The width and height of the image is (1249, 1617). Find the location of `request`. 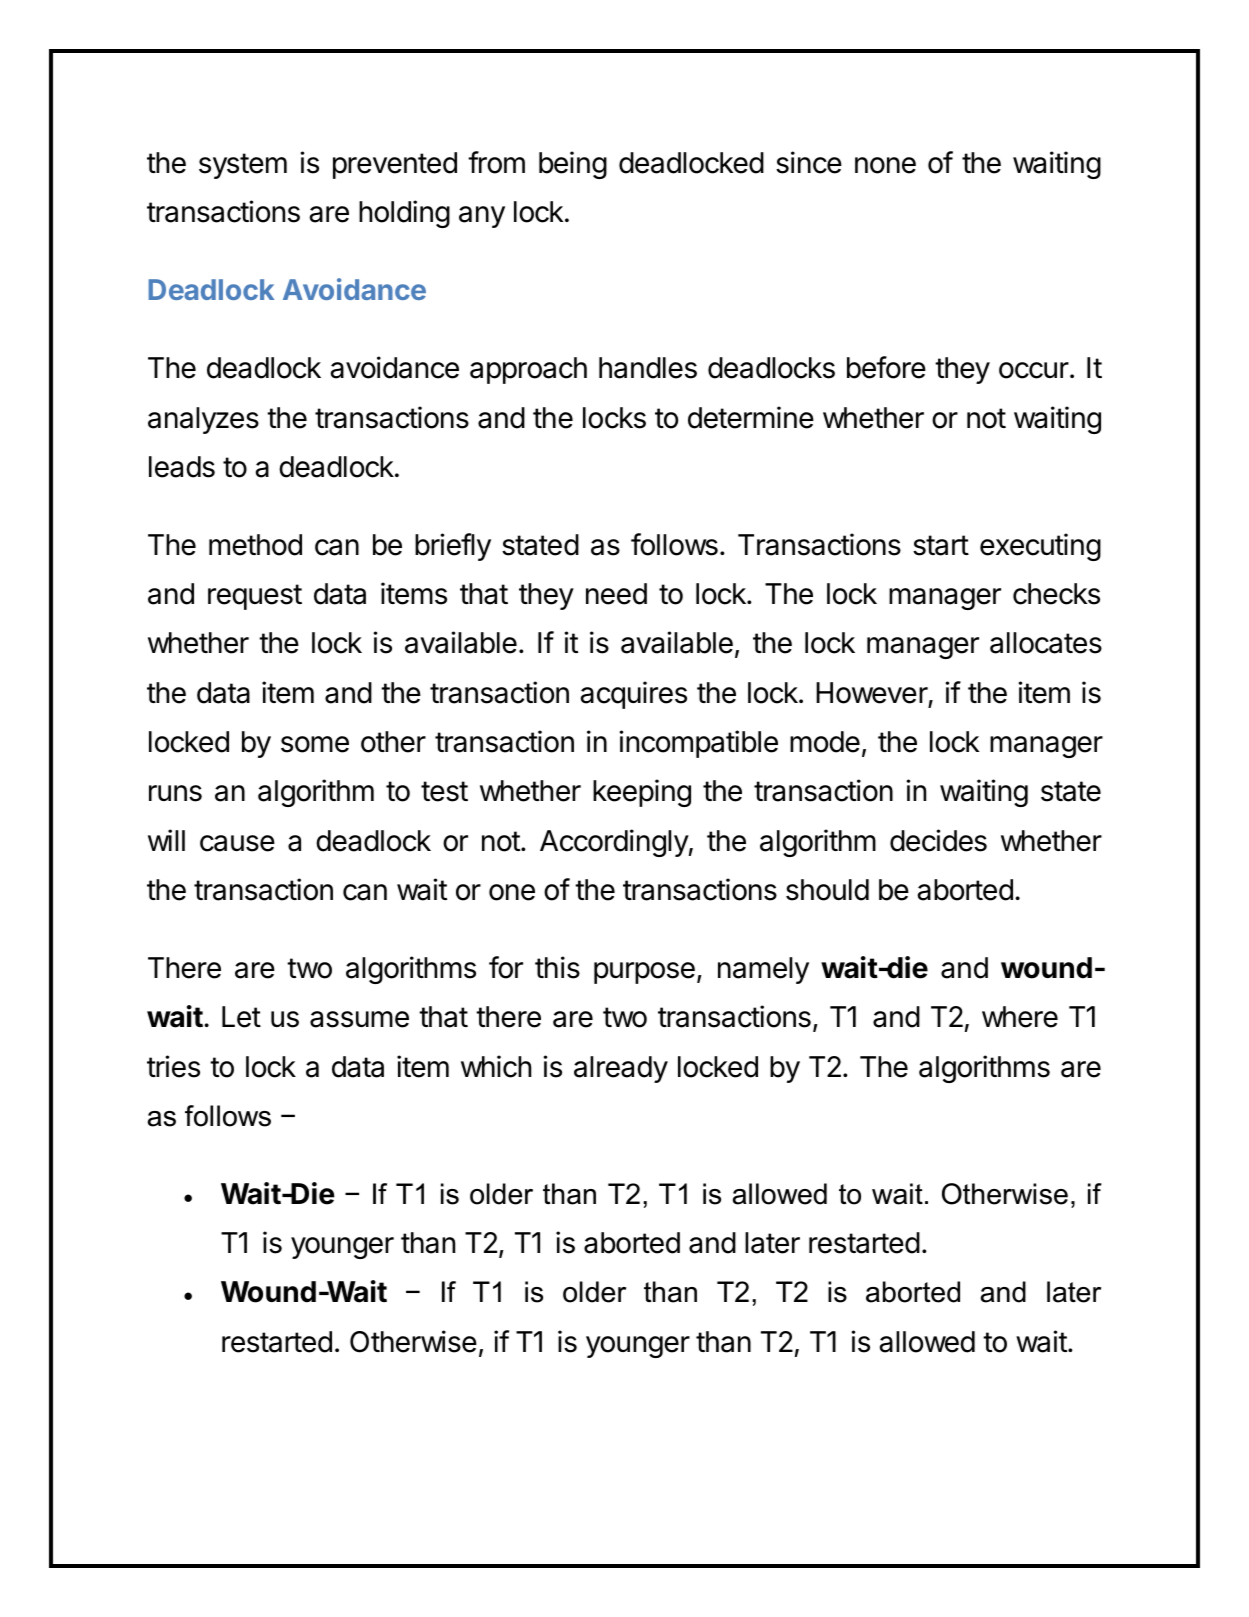

request is located at coordinates (255, 597).
